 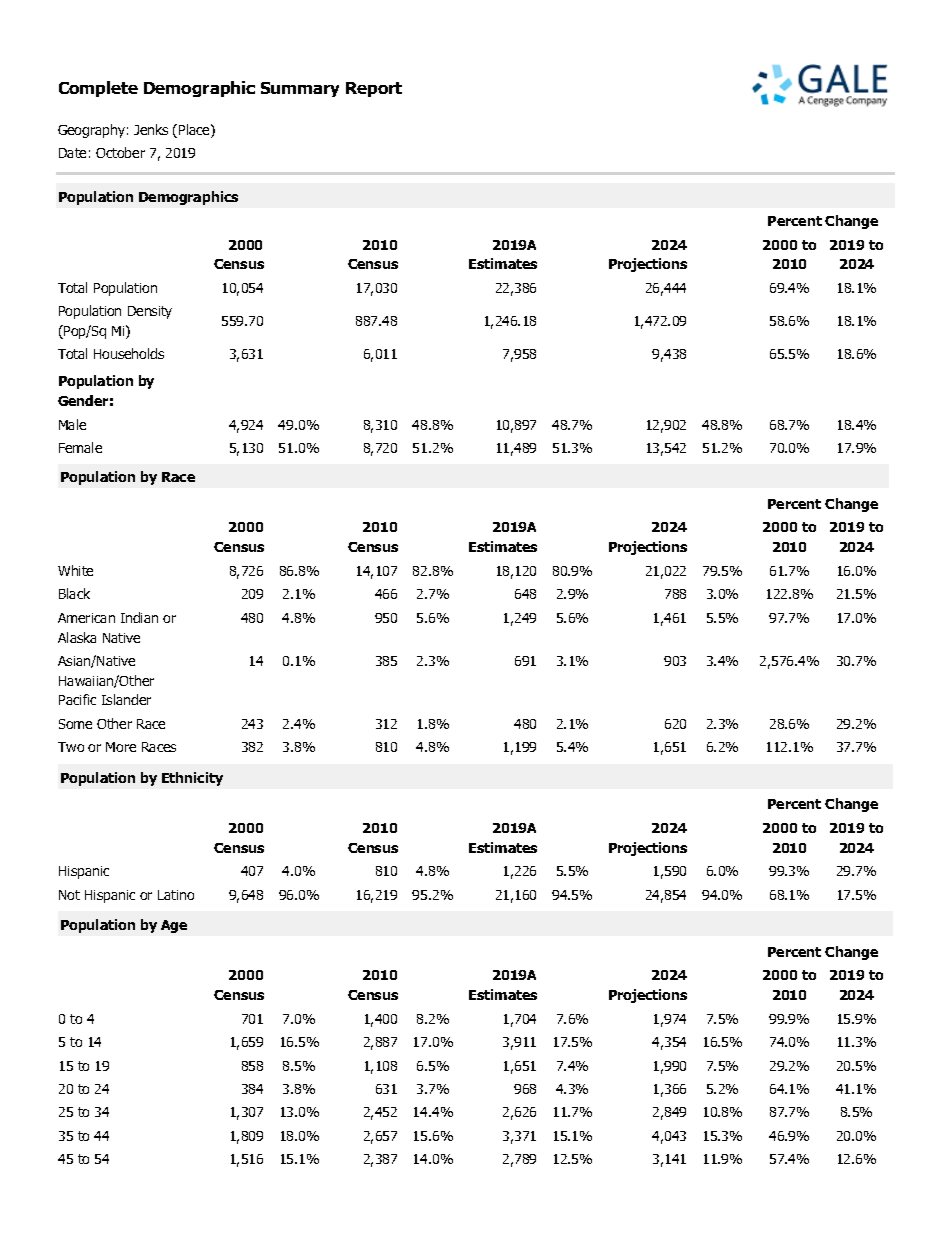 I want to click on American, so click(x=86, y=618).
